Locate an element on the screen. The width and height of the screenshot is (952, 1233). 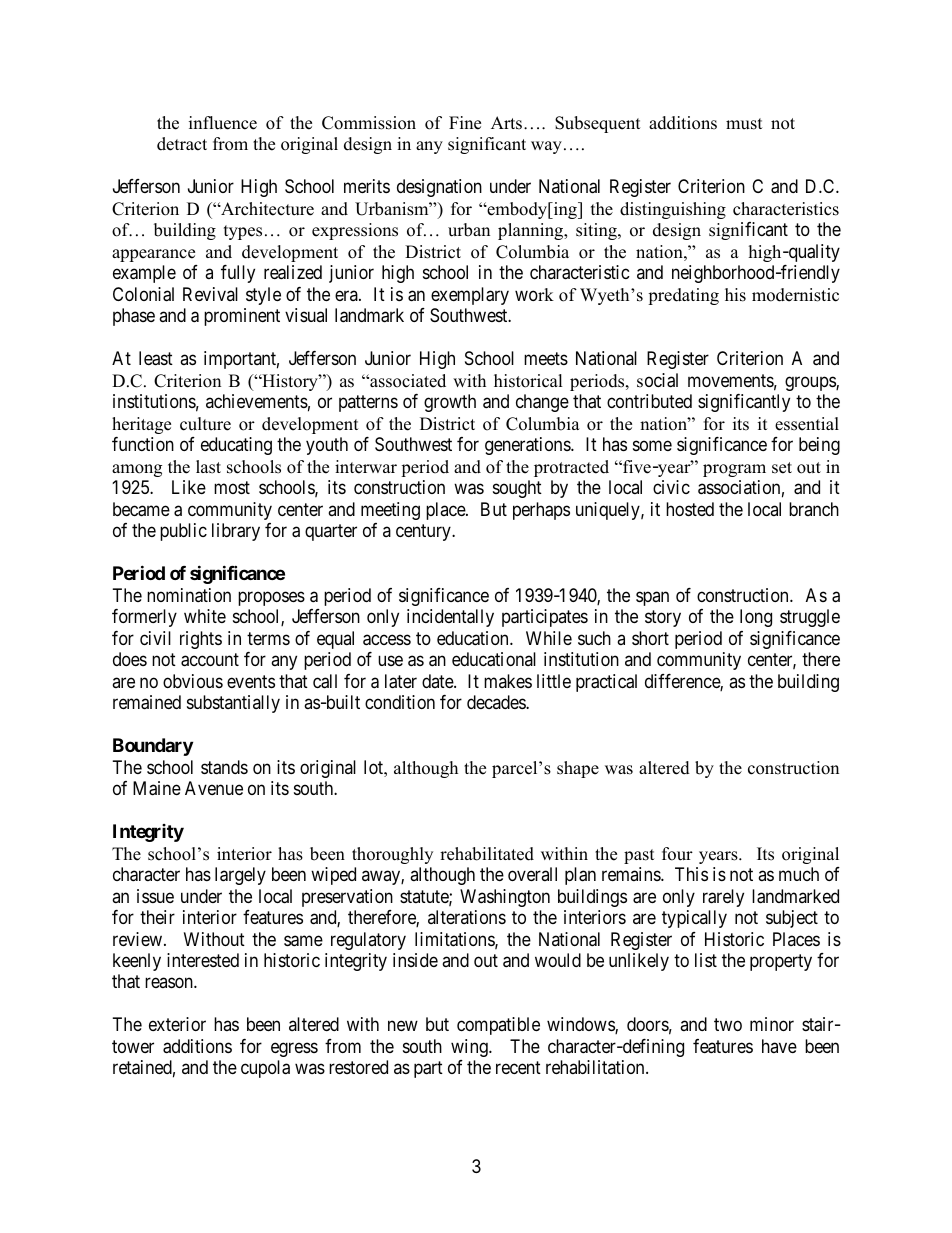
must is located at coordinates (744, 124).
